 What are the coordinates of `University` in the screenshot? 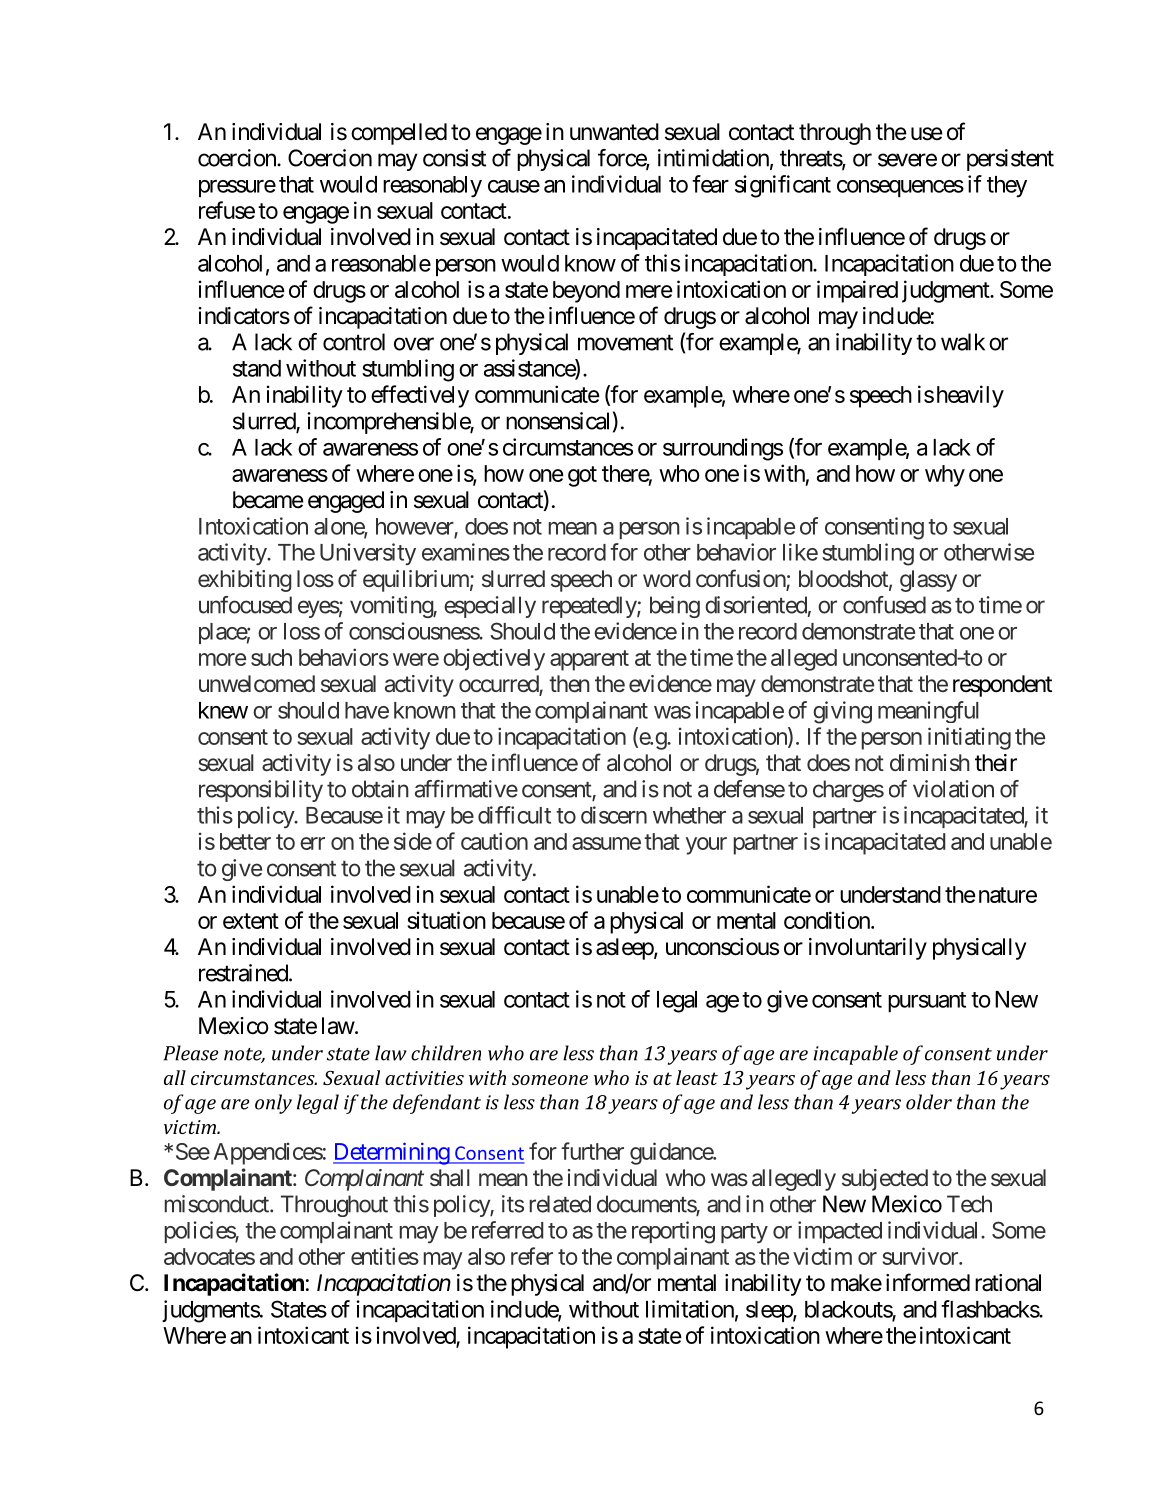 It's located at (368, 554).
